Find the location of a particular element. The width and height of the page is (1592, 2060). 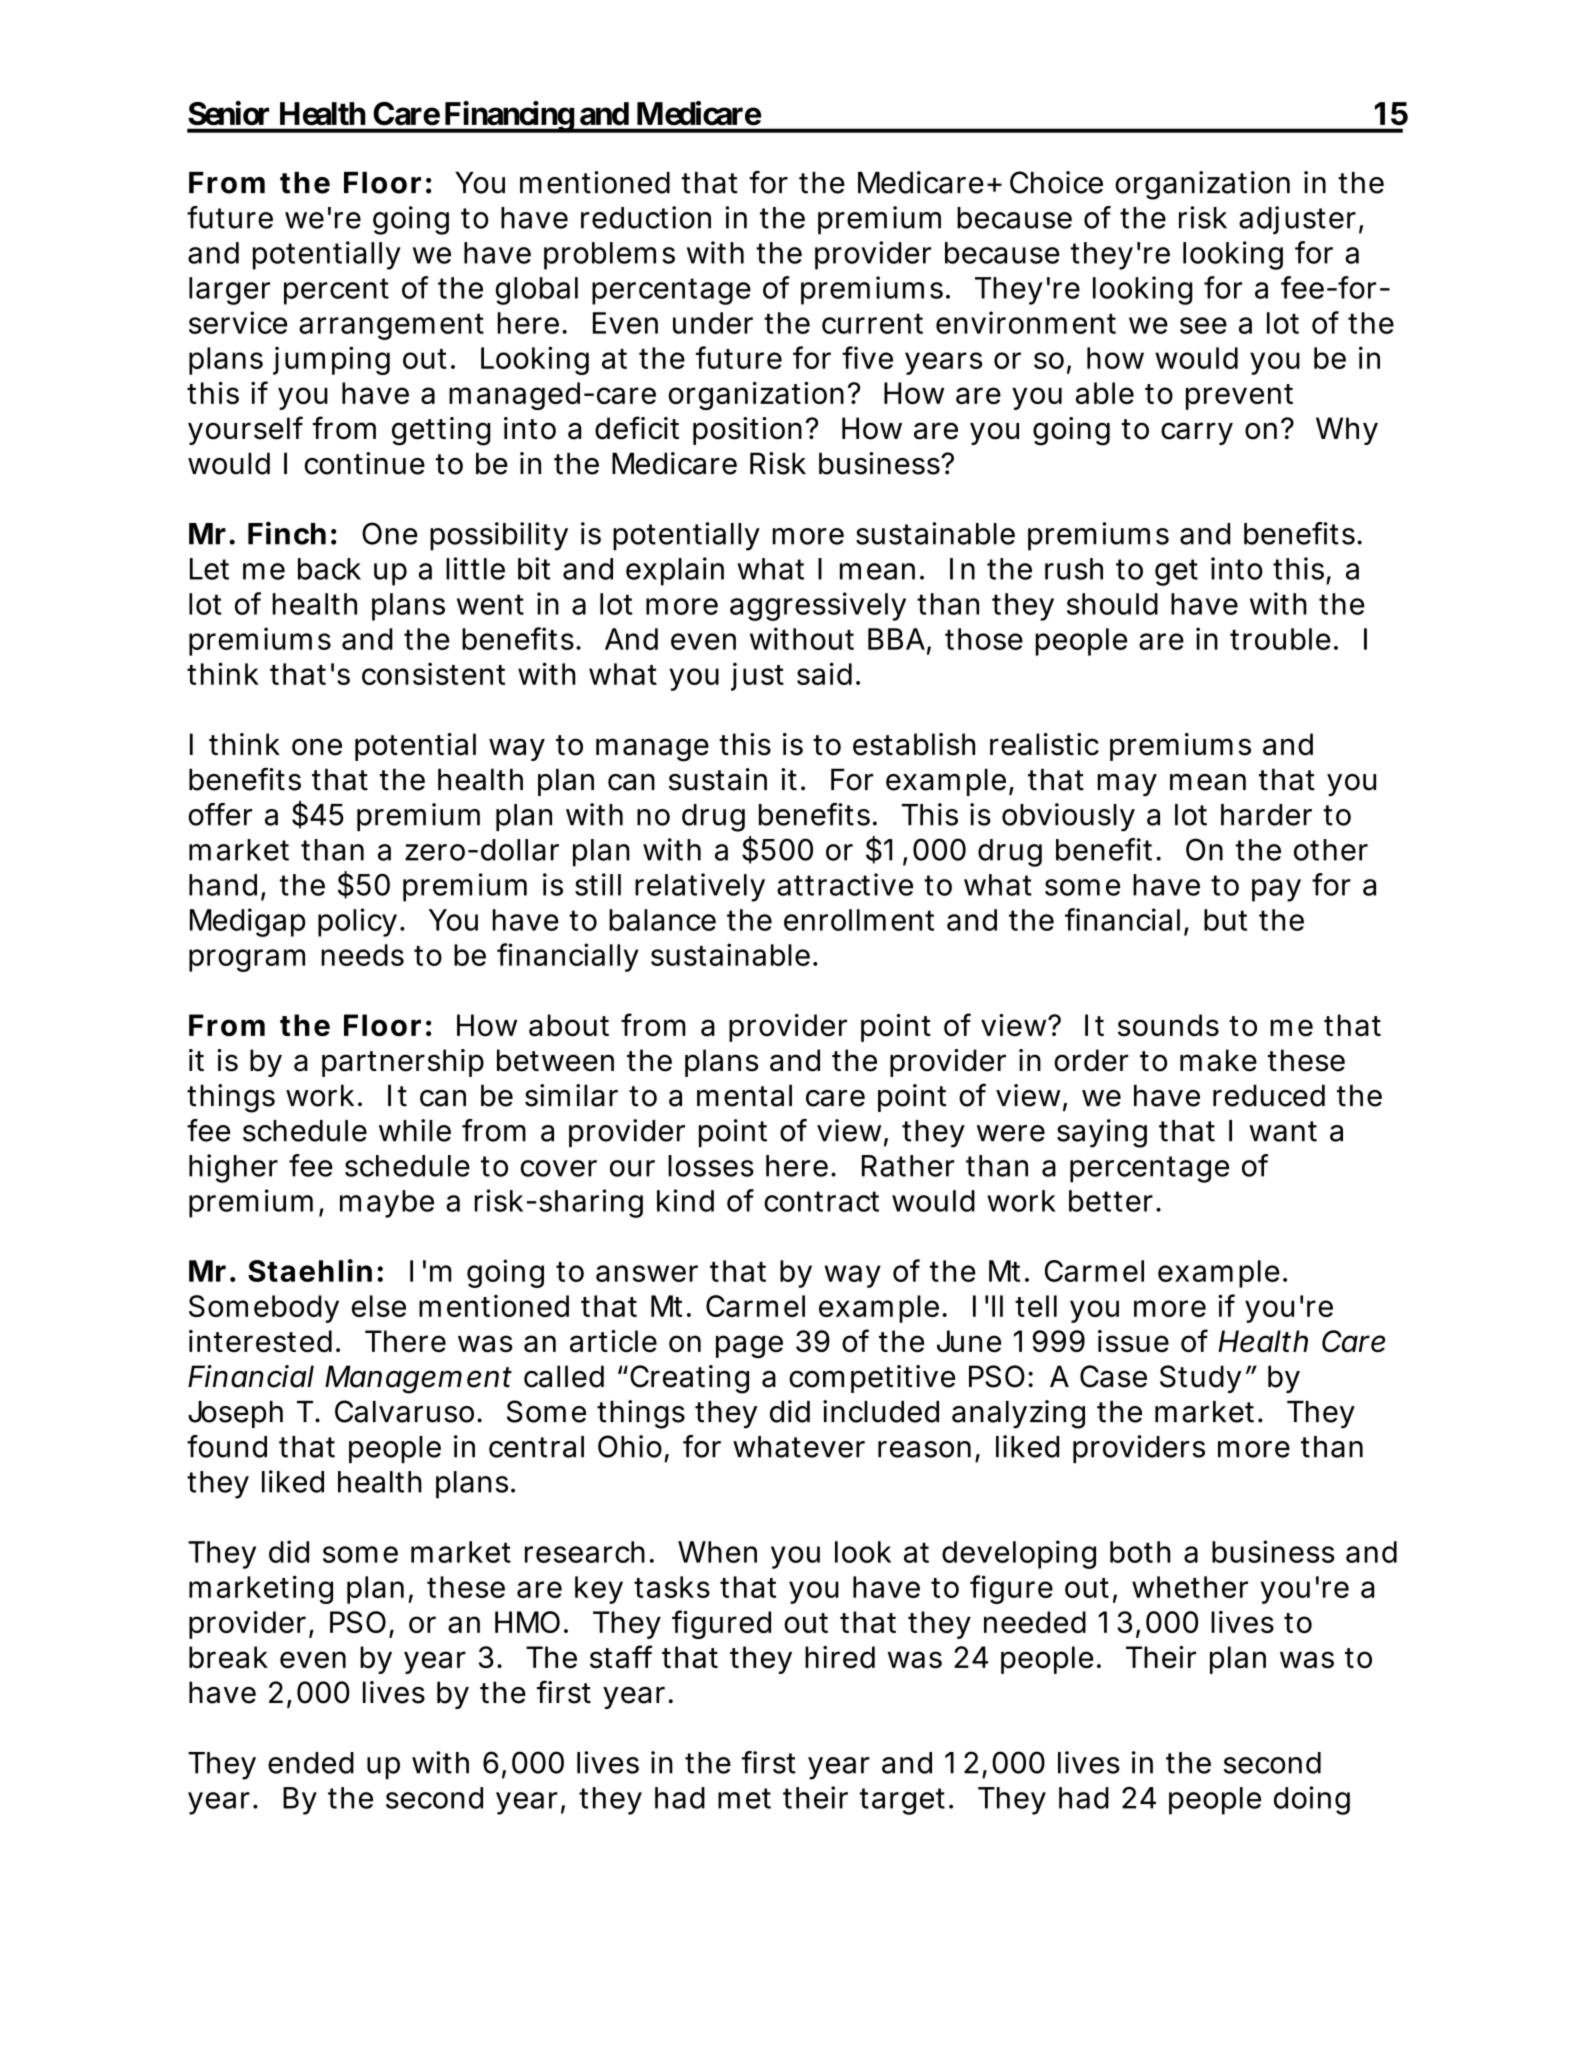

aggressively is located at coordinates (818, 606).
